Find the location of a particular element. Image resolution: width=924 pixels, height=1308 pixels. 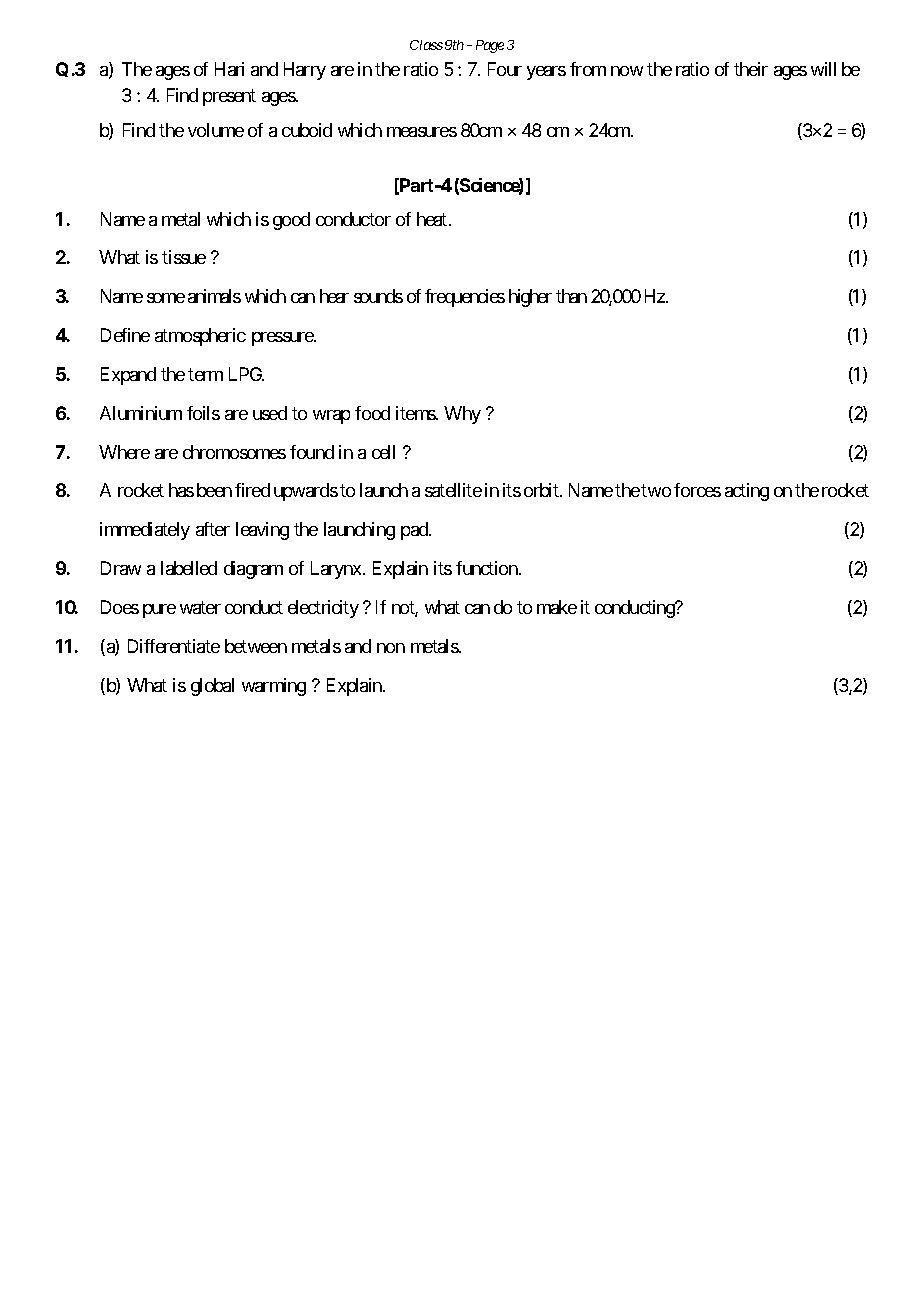

good is located at coordinates (291, 221).
